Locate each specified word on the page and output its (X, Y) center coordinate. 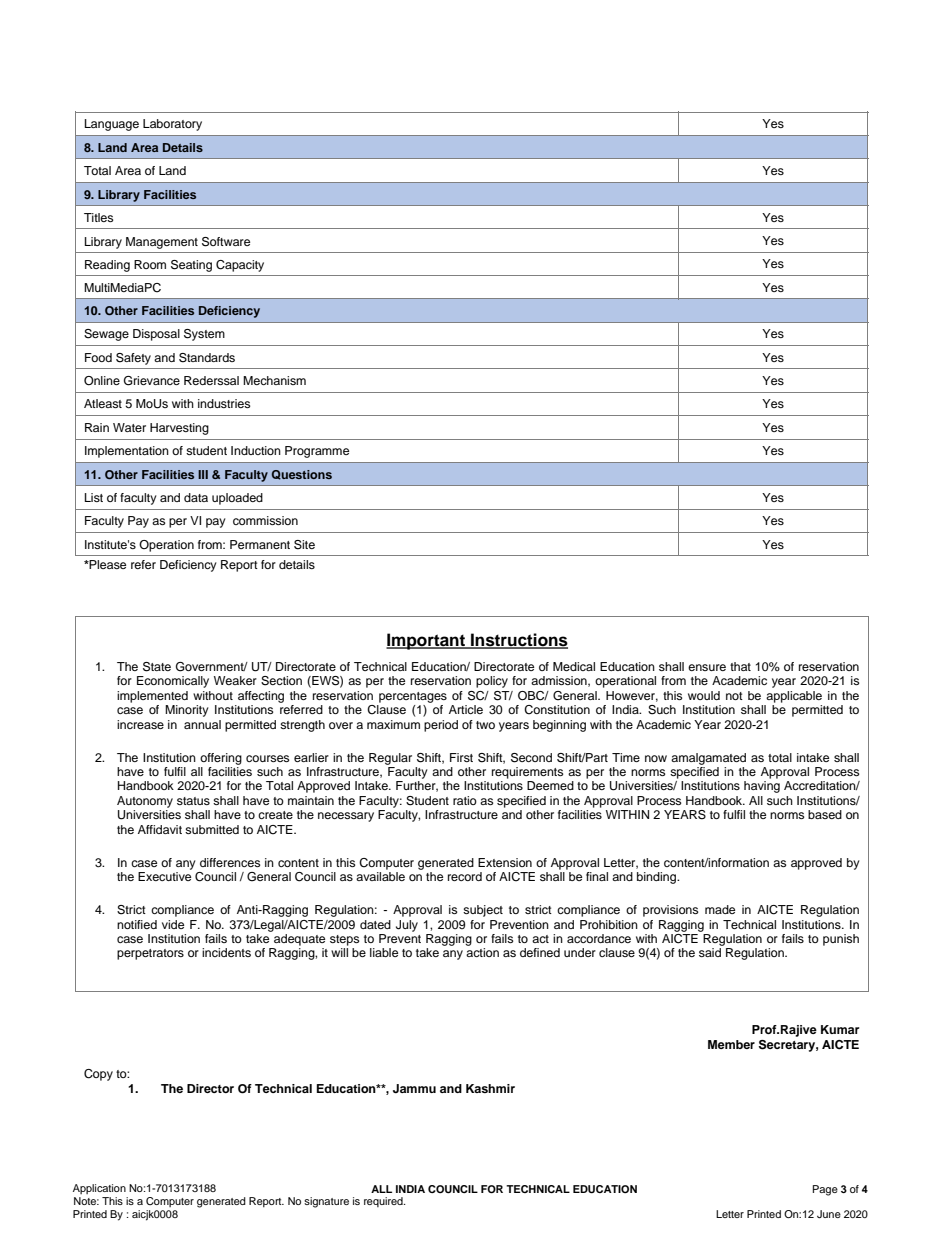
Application (99, 1189)
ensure (707, 667)
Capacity (240, 266)
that (740, 666)
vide (173, 924)
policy (492, 682)
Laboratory (172, 125)
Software (226, 242)
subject (483, 911)
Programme (317, 452)
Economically (173, 682)
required (384, 1202)
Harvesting (179, 429)
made (720, 909)
